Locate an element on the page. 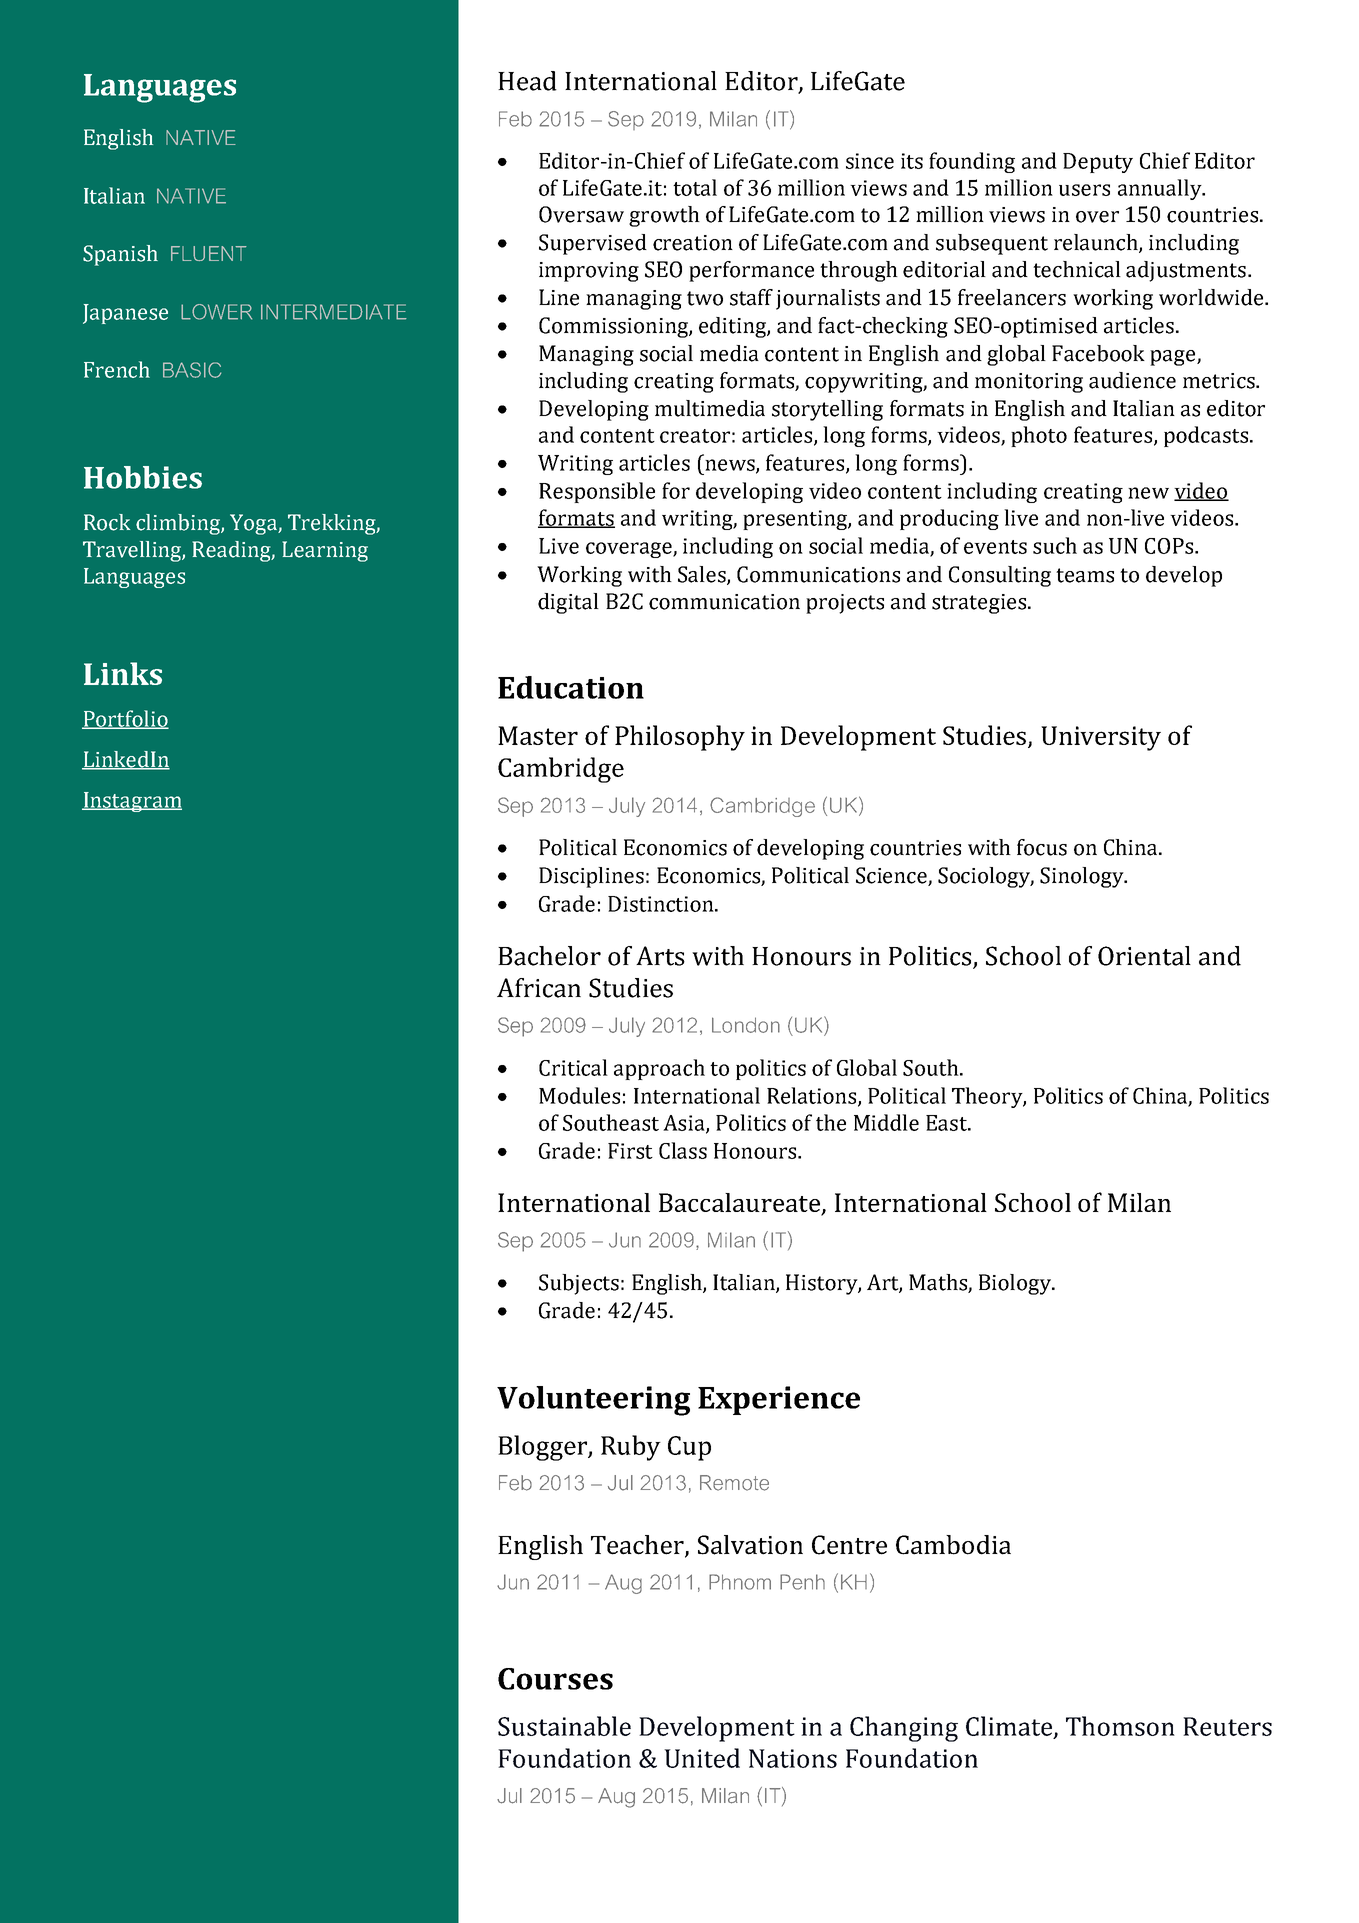 Image resolution: width=1359 pixels, height=1923 pixels. Class is located at coordinates (683, 1150).
